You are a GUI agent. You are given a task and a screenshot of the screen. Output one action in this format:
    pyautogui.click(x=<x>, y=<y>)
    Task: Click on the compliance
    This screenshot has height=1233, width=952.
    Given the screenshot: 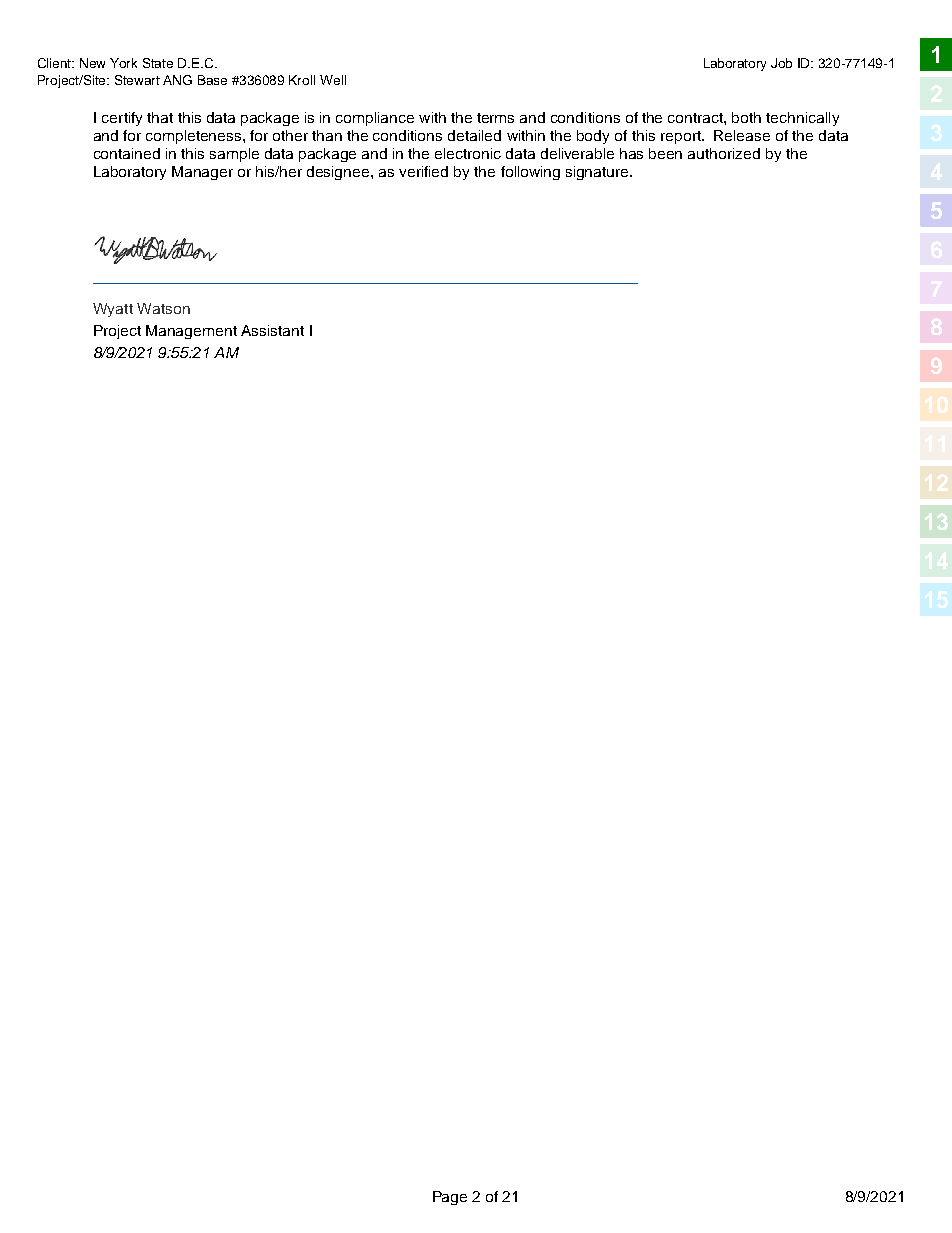 What is the action you would take?
    pyautogui.click(x=375, y=119)
